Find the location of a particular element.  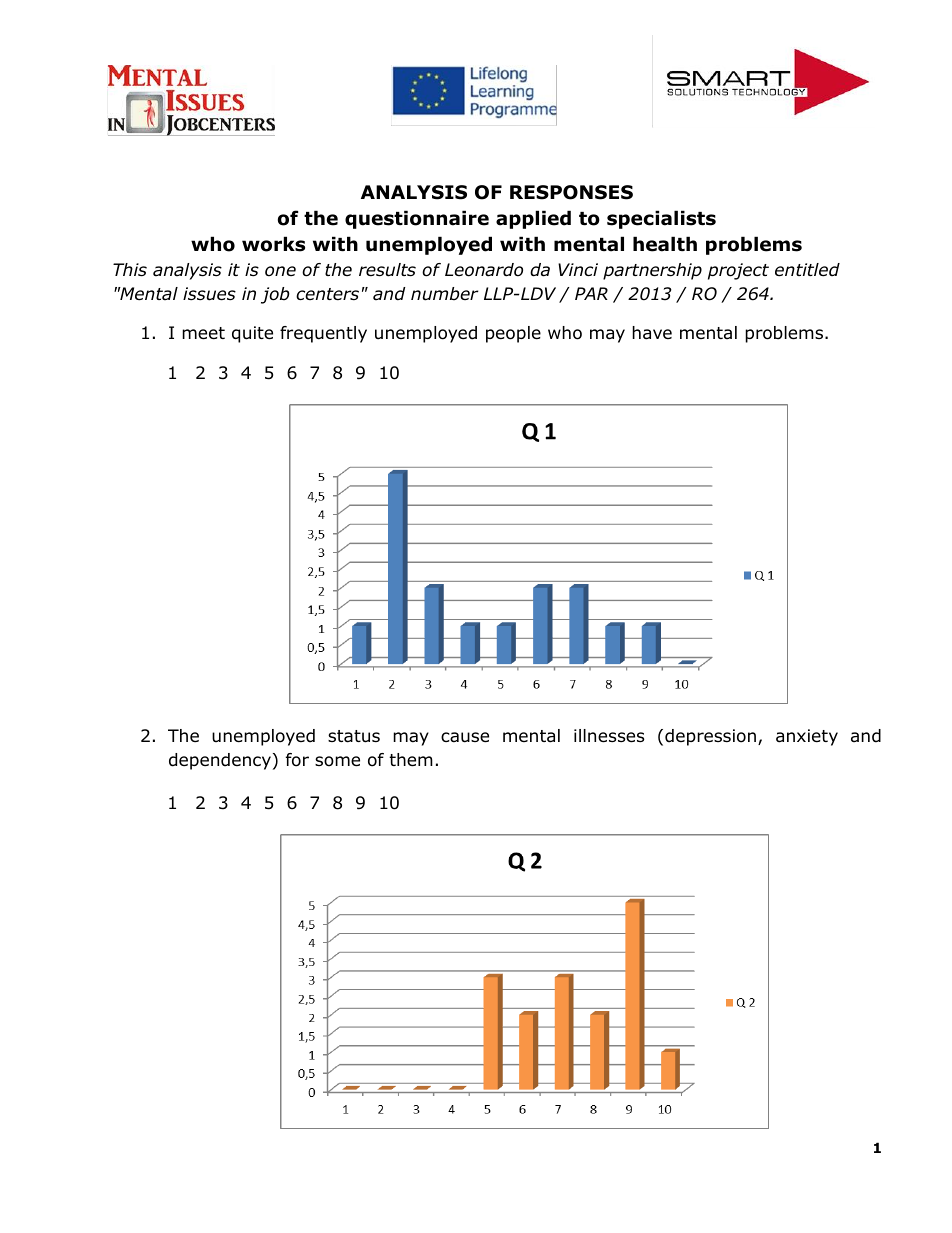

them is located at coordinates (411, 760).
